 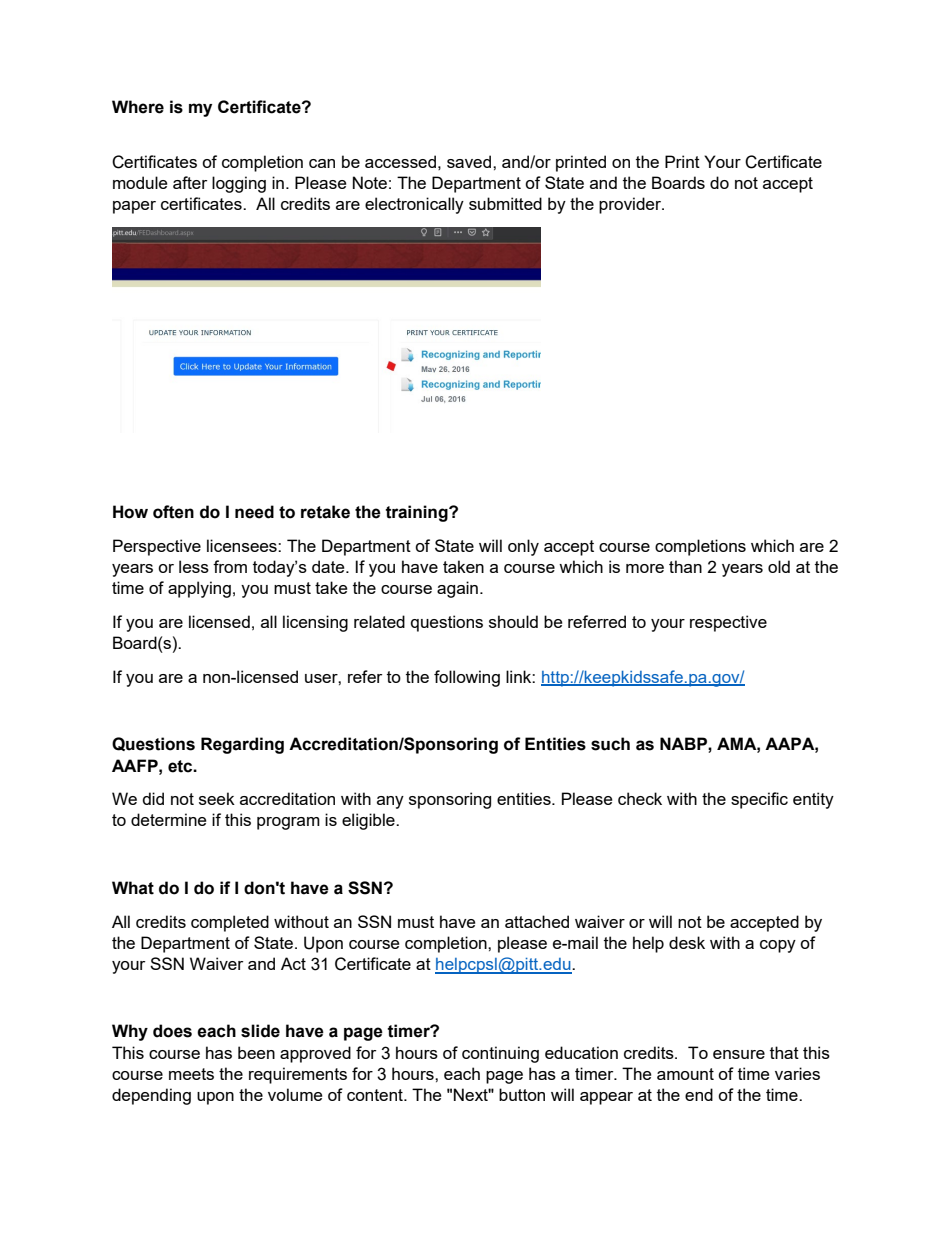 I want to click on provider, so click(x=631, y=205).
